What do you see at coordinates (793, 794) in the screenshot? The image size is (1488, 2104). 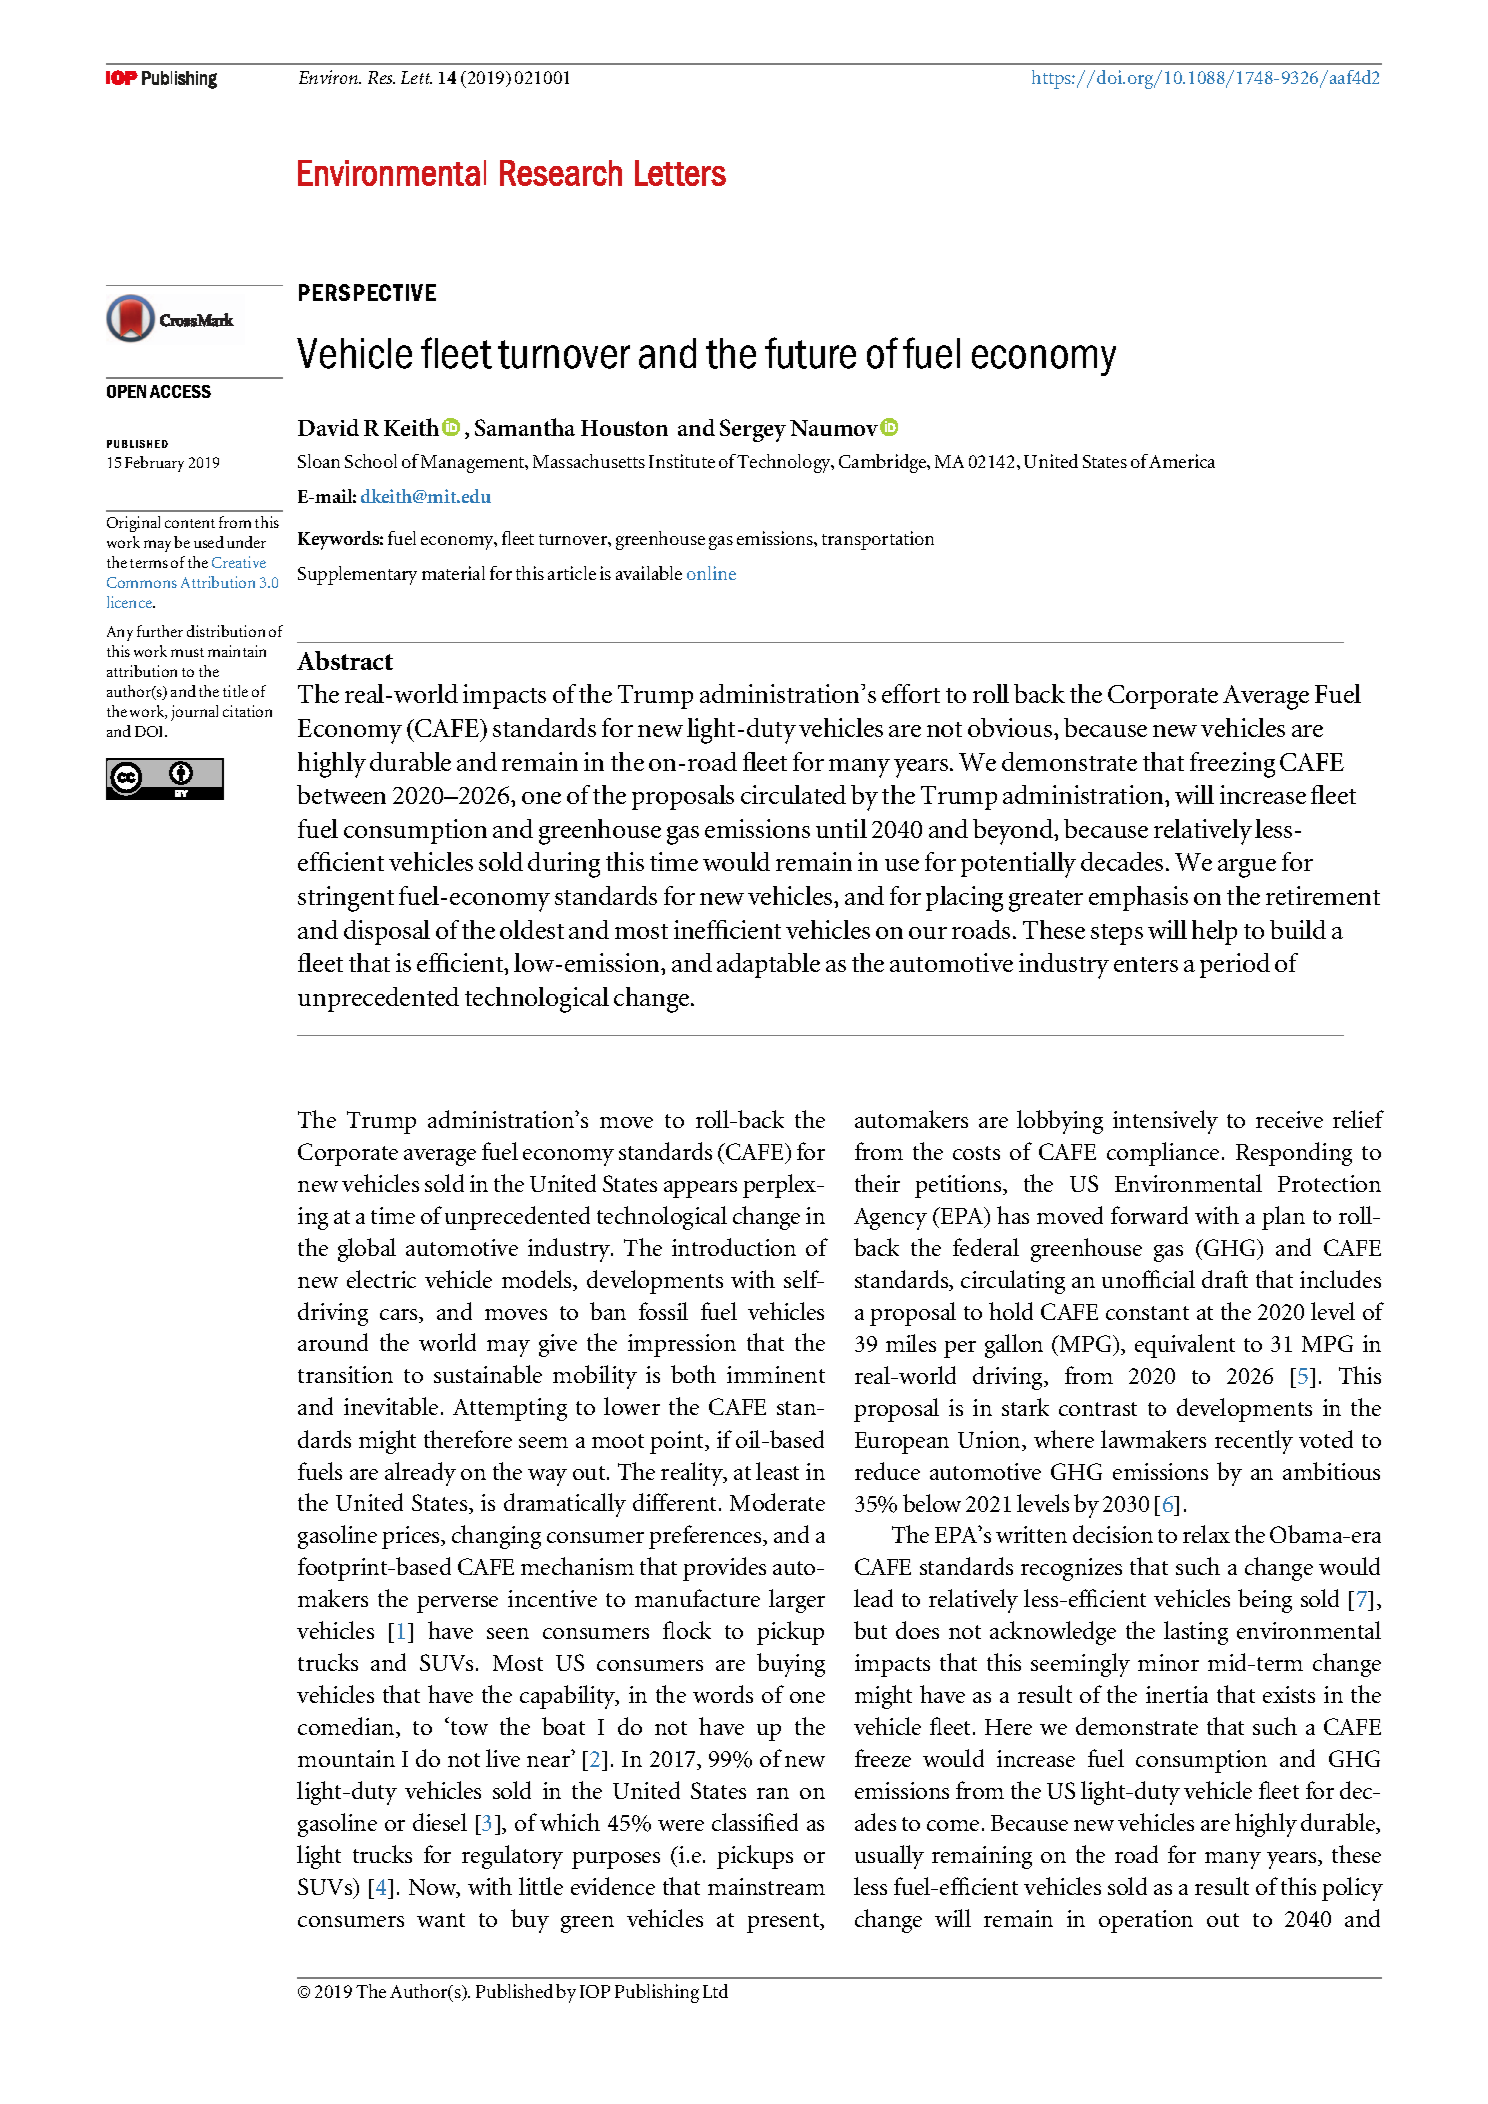 I see `circulated` at bounding box center [793, 794].
